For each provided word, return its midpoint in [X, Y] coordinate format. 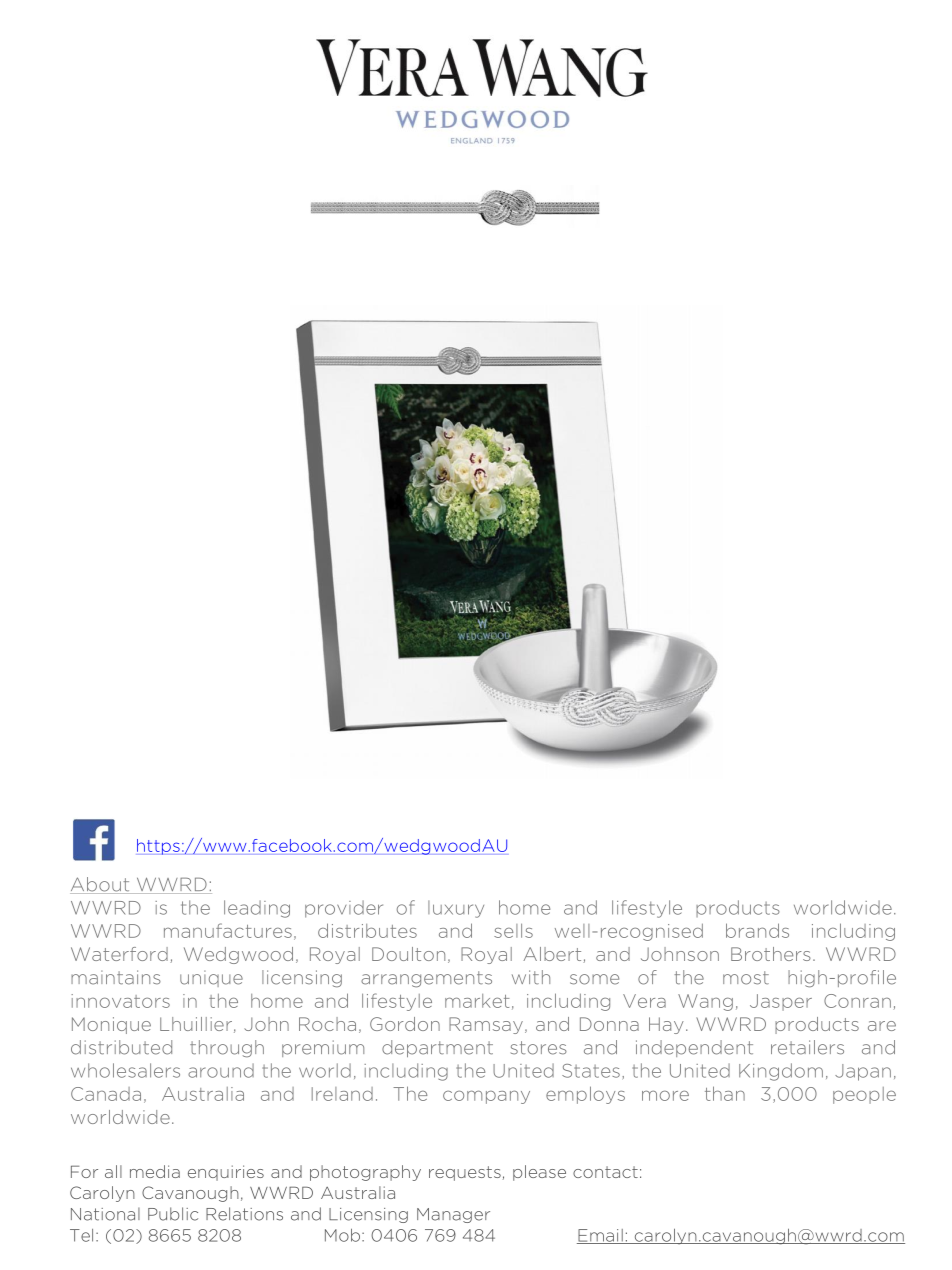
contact [605, 1172]
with [531, 977]
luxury [456, 909]
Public [173, 1214]
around [221, 1070]
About [101, 885]
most [746, 978]
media [155, 1171]
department [437, 1048]
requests [465, 1173]
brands [757, 930]
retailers [807, 1047]
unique [211, 978]
